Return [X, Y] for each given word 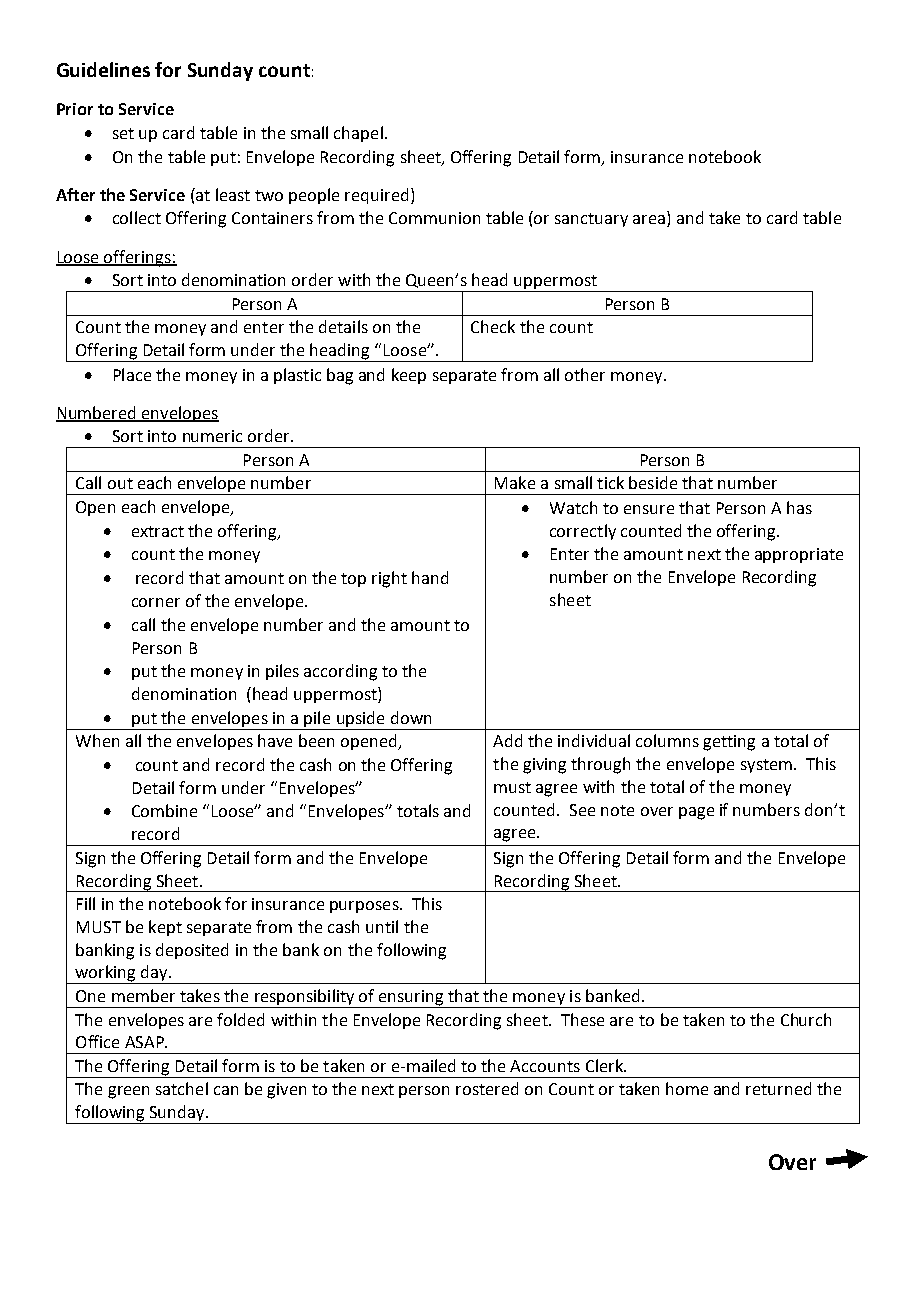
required [376, 196]
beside [653, 482]
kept [165, 928]
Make [515, 482]
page [696, 813]
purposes [365, 907]
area [649, 219]
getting [729, 743]
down [411, 717]
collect [137, 217]
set [123, 133]
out [120, 483]
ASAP [145, 1042]
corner [156, 602]
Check [493, 326]
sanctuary [591, 220]
